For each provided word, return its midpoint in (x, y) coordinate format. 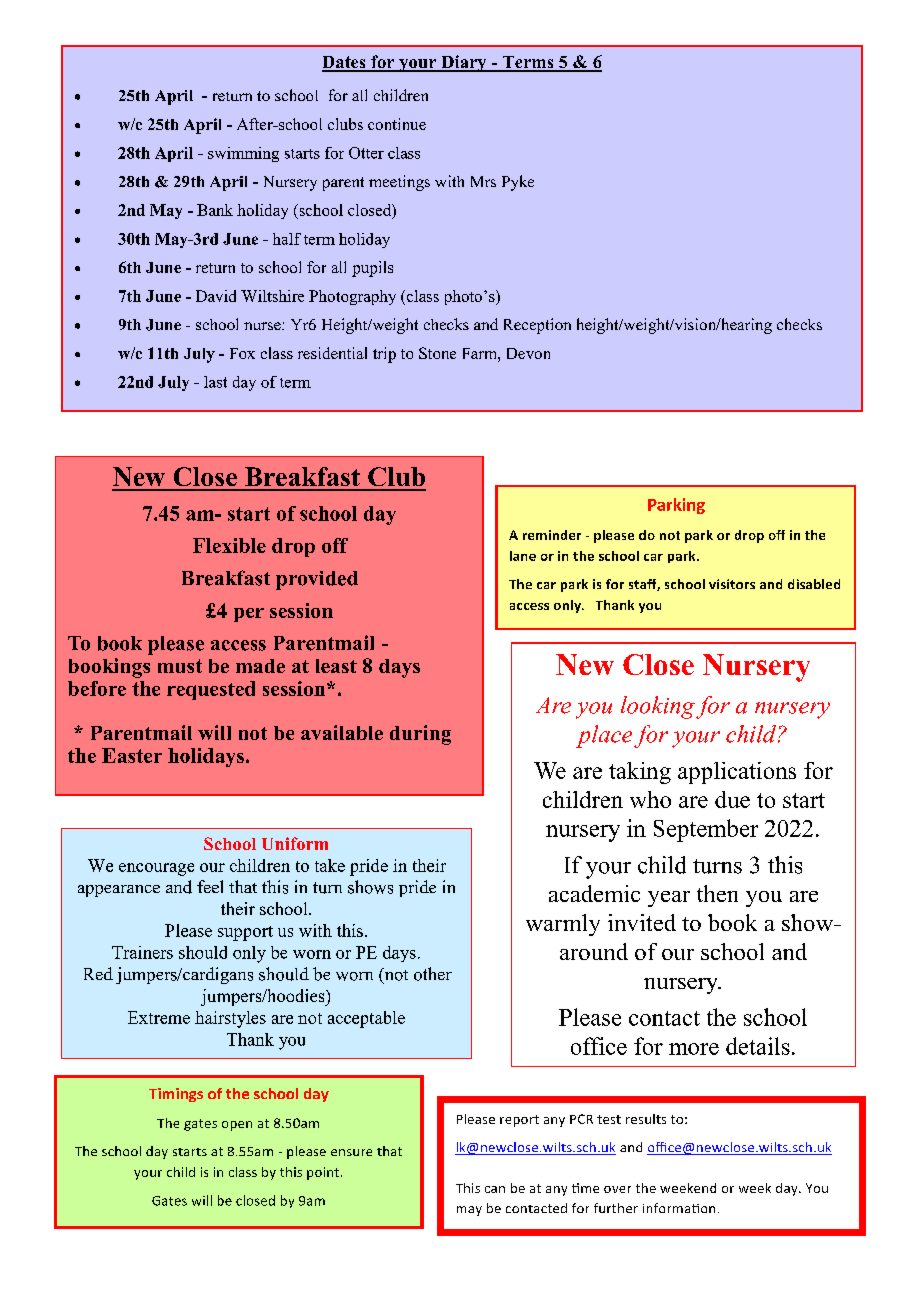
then (717, 893)
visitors (732, 584)
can (495, 1189)
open (237, 1126)
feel (210, 886)
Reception (537, 326)
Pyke (518, 183)
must (180, 666)
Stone (437, 353)
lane (523, 556)
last (215, 382)
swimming (243, 154)
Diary (464, 63)
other (433, 974)
